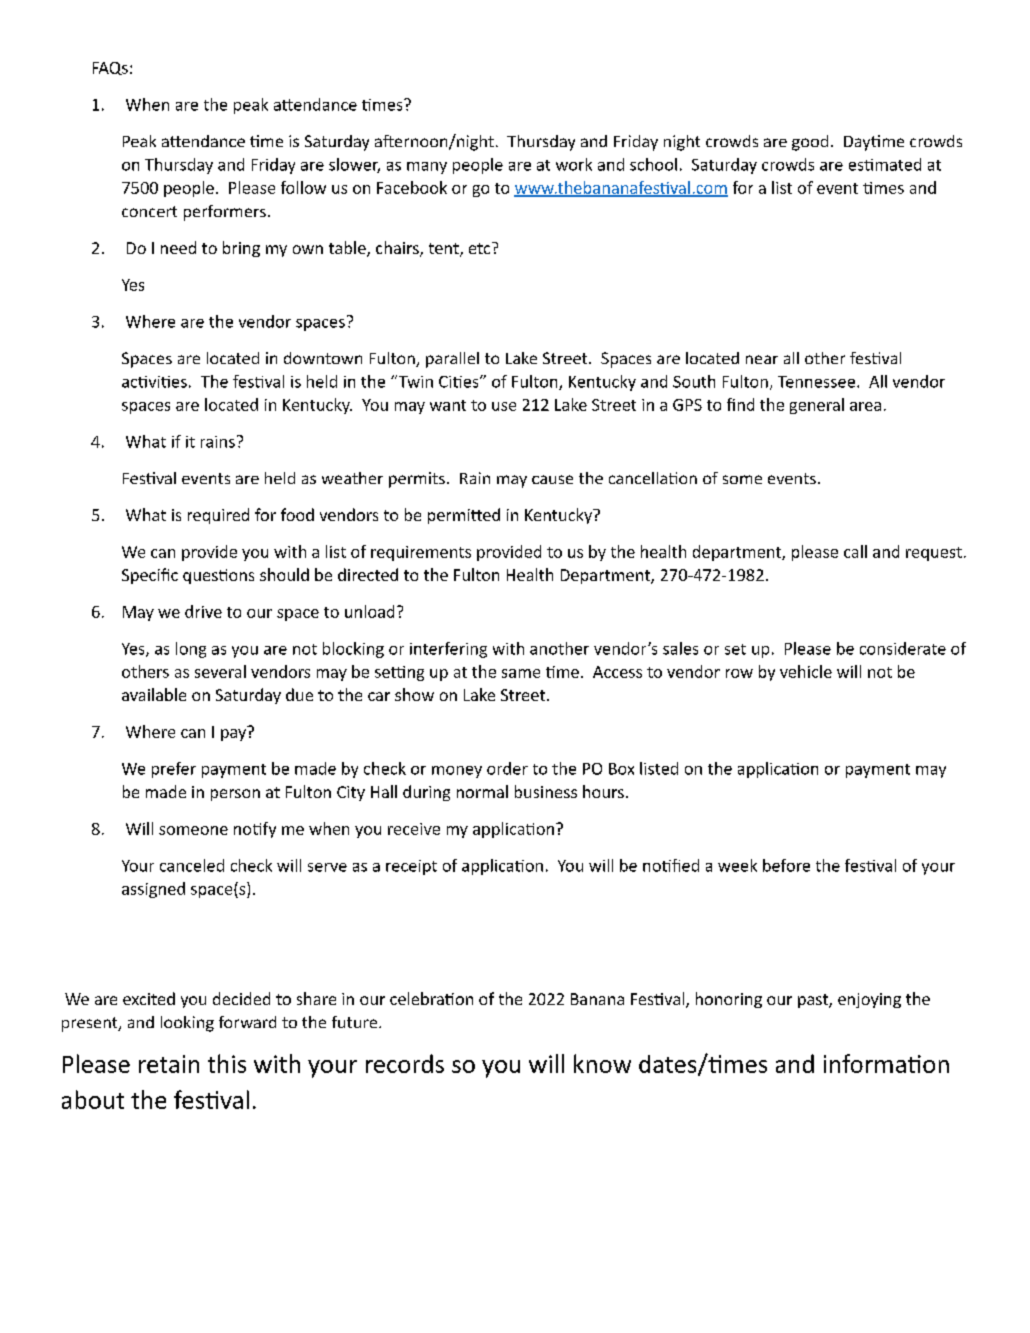 This document has width=1030, height=1333. Describe the element at coordinates (192, 865) in the document. I see `canceled` at that location.
